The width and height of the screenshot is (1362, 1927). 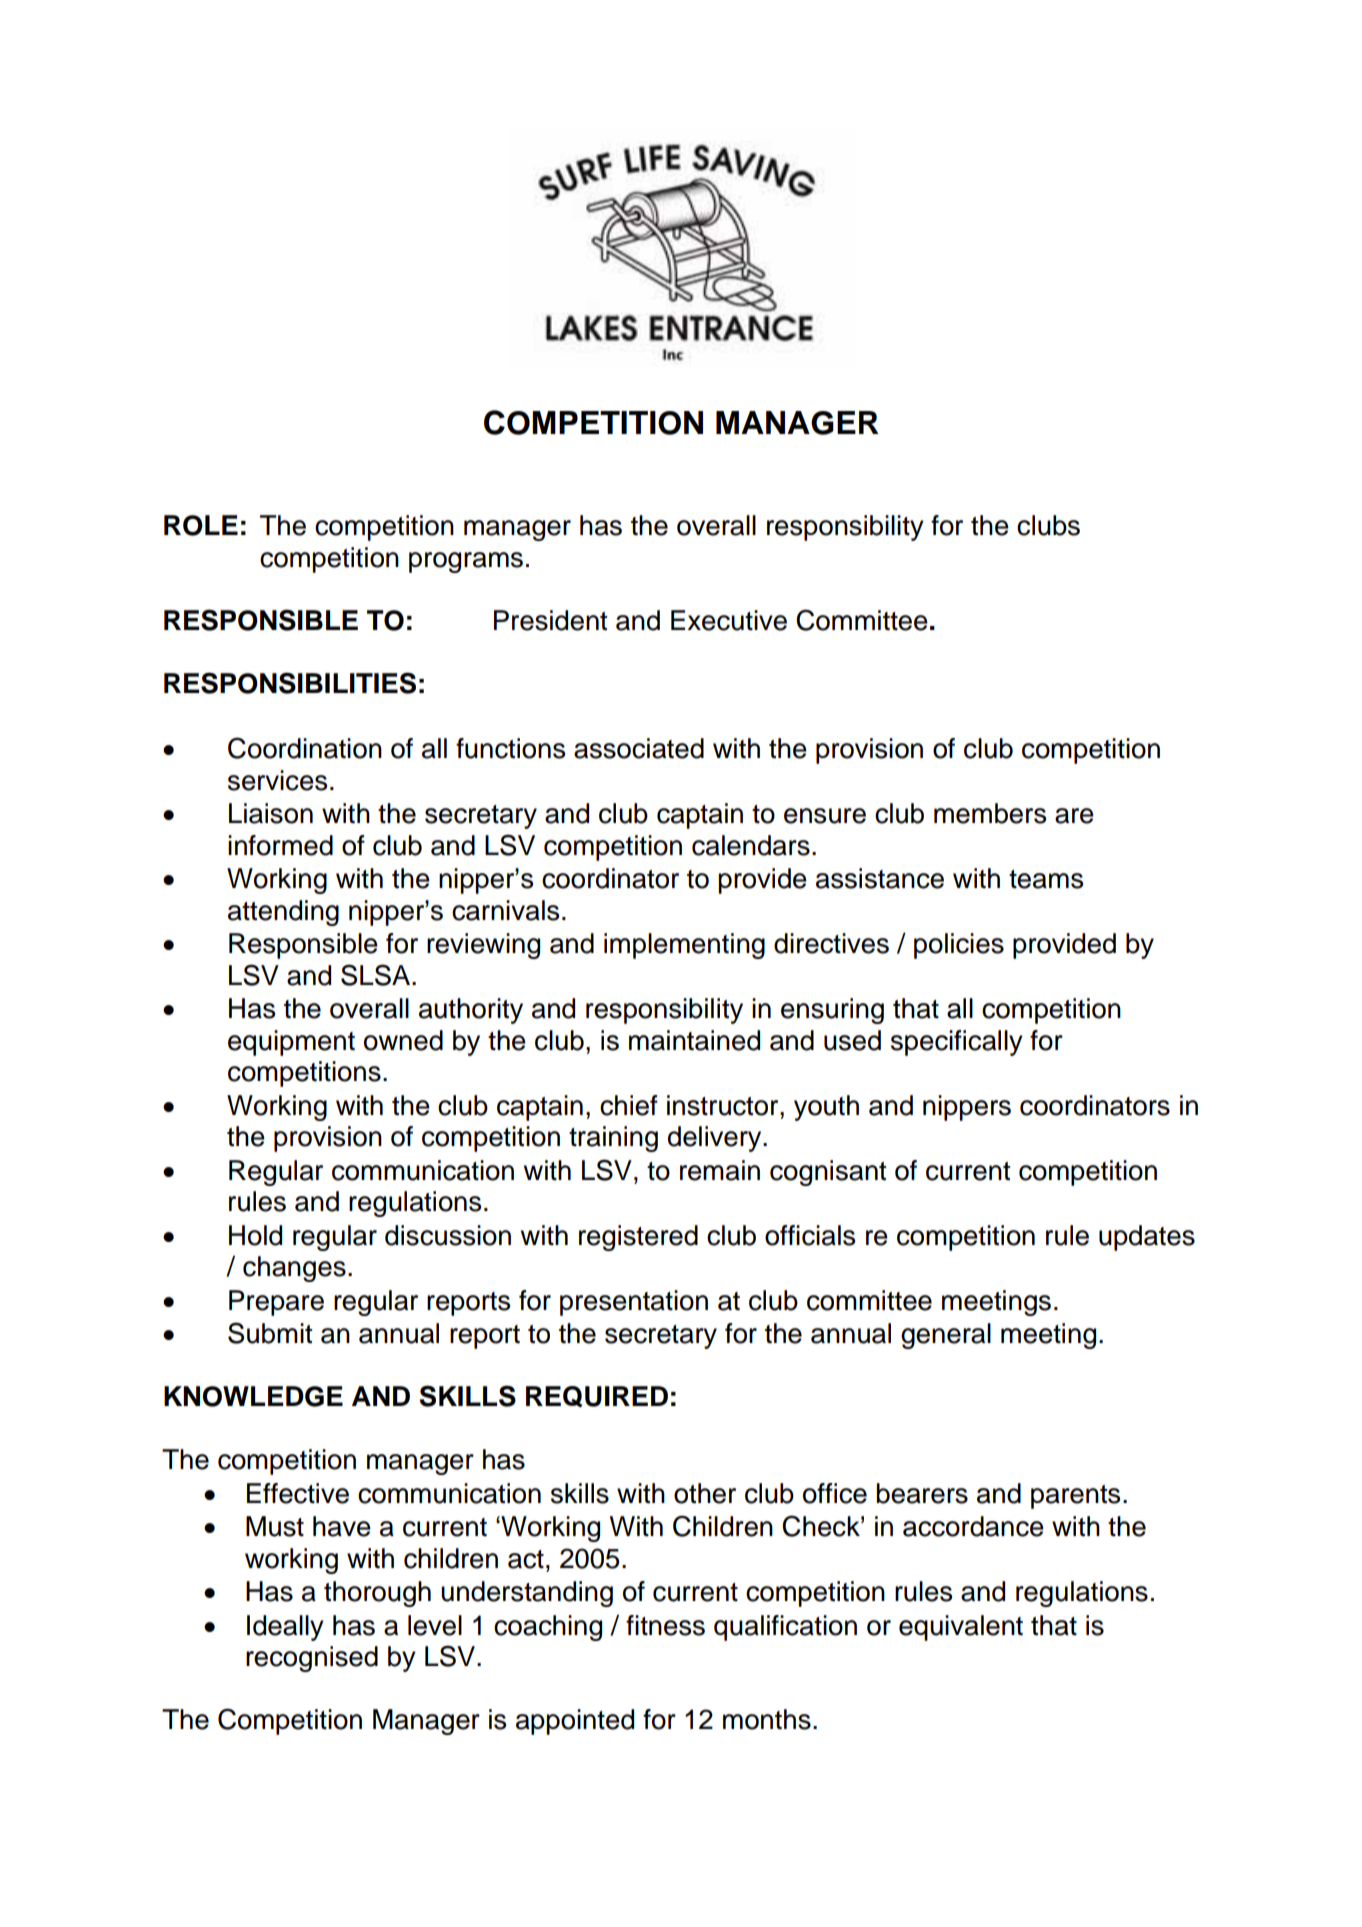 I want to click on equivalent, so click(x=961, y=1628).
